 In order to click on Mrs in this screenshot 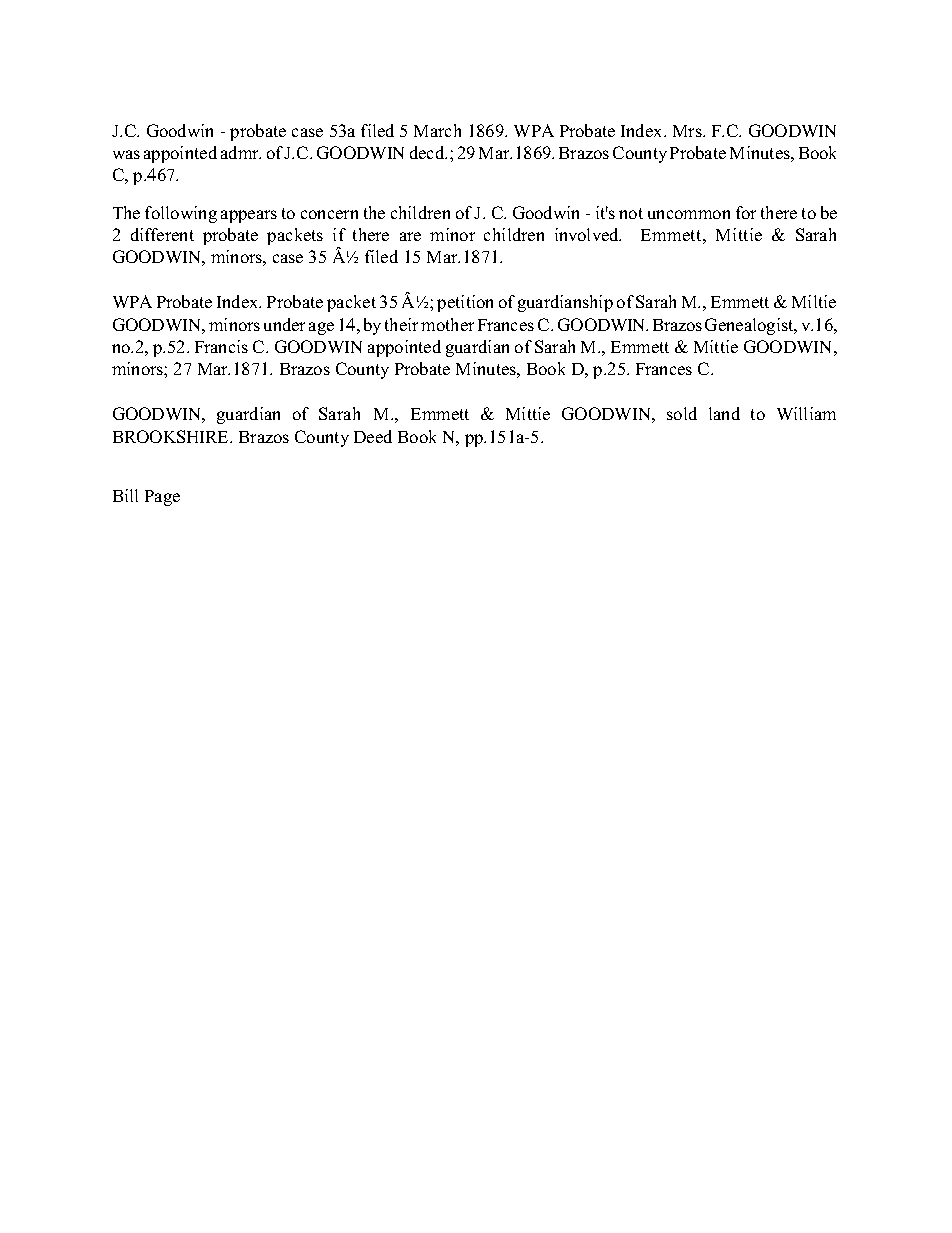, I will do `click(688, 131)`.
